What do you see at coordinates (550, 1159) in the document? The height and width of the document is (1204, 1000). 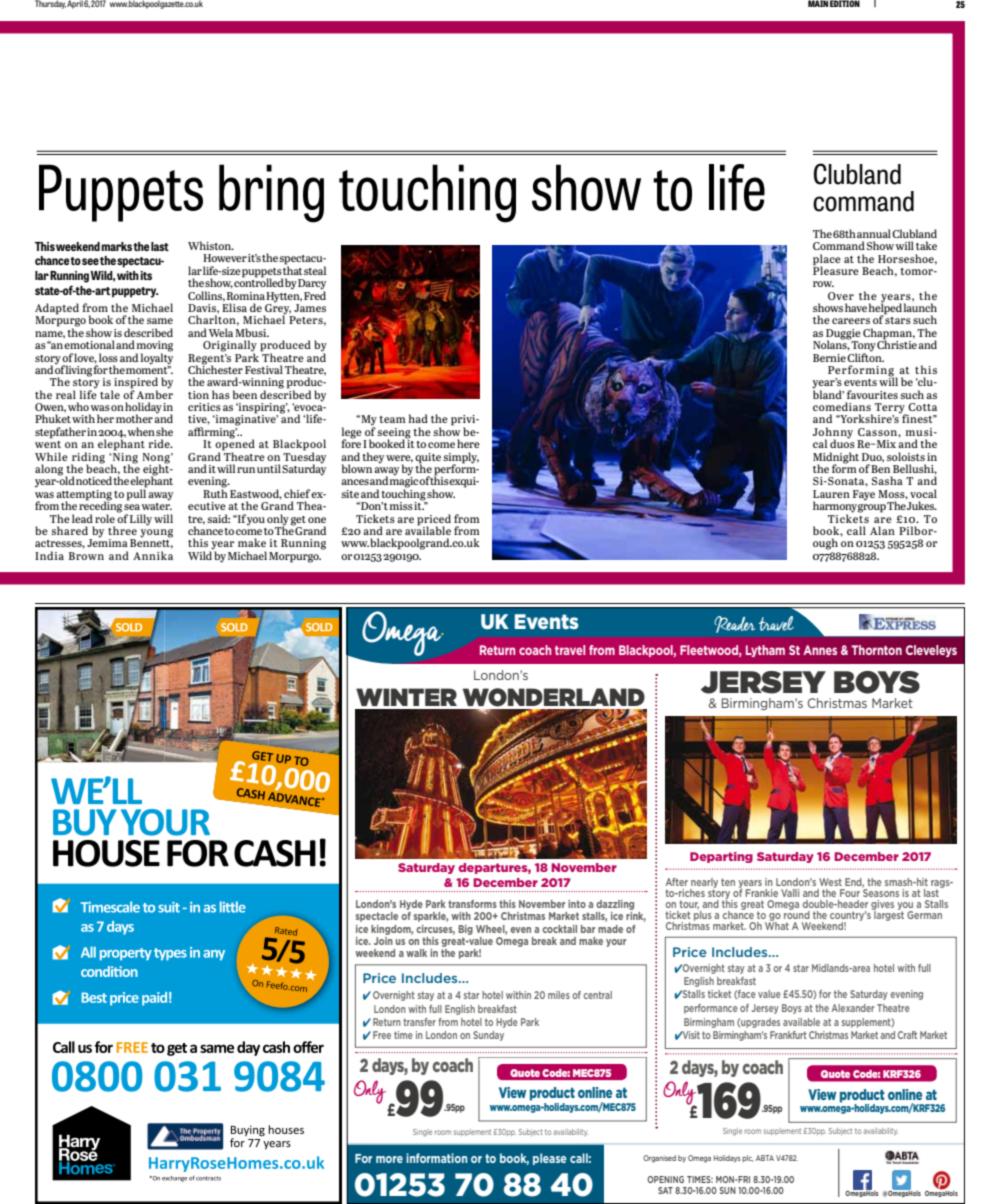 I see `please` at bounding box center [550, 1159].
